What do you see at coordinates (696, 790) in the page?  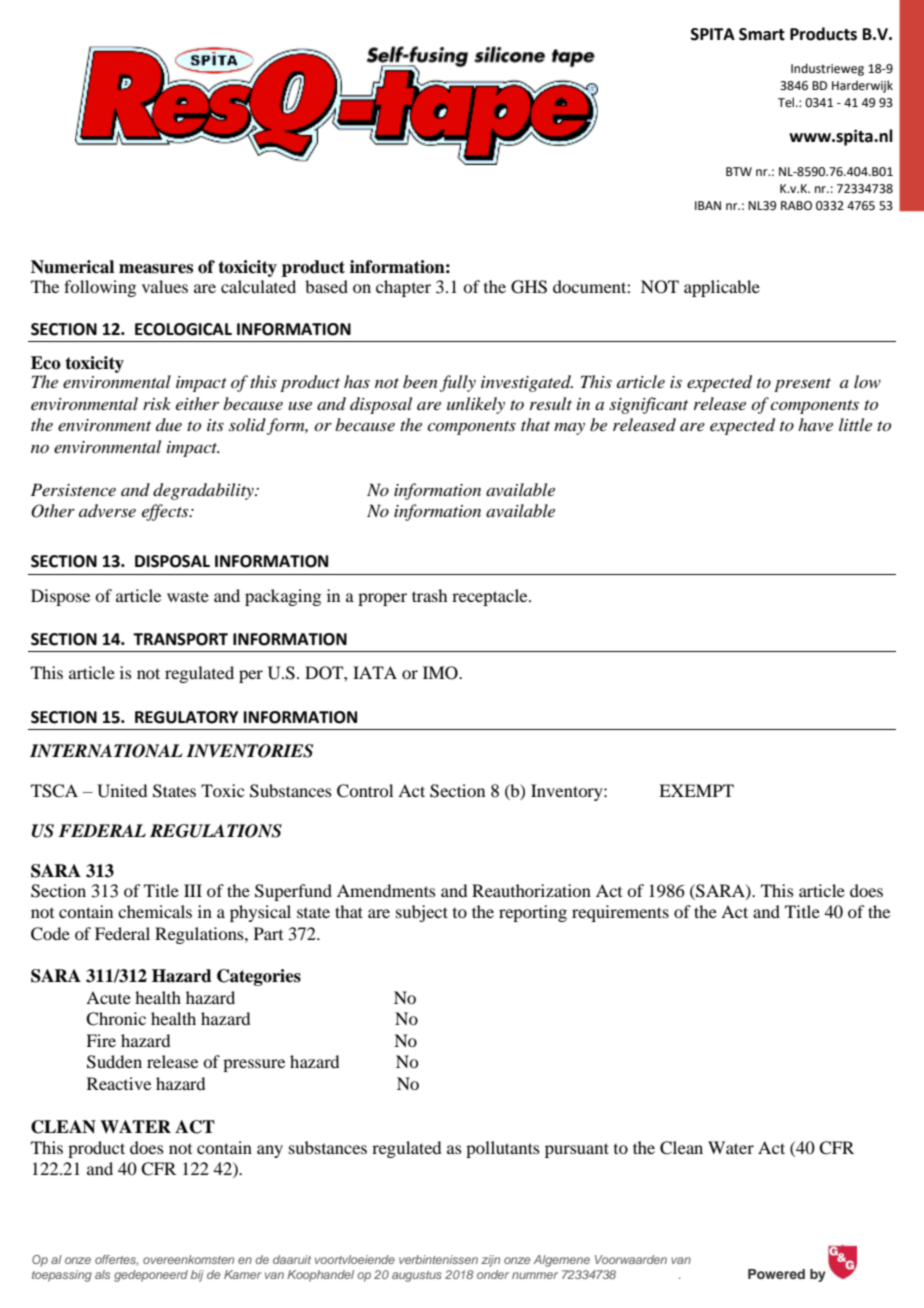 I see `EXEMPT` at bounding box center [696, 790].
